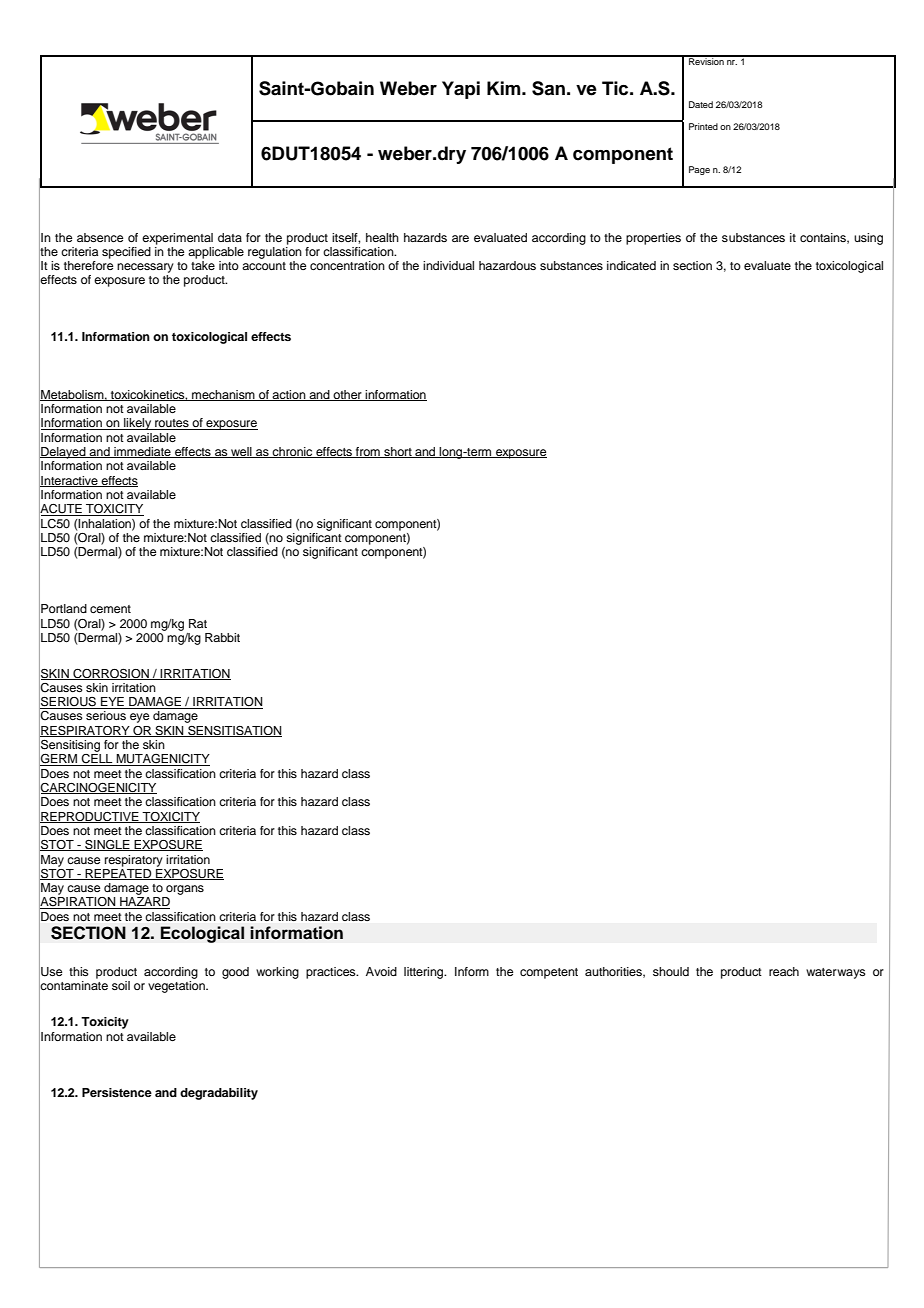  What do you see at coordinates (425, 973) in the document?
I see `littering` at bounding box center [425, 973].
